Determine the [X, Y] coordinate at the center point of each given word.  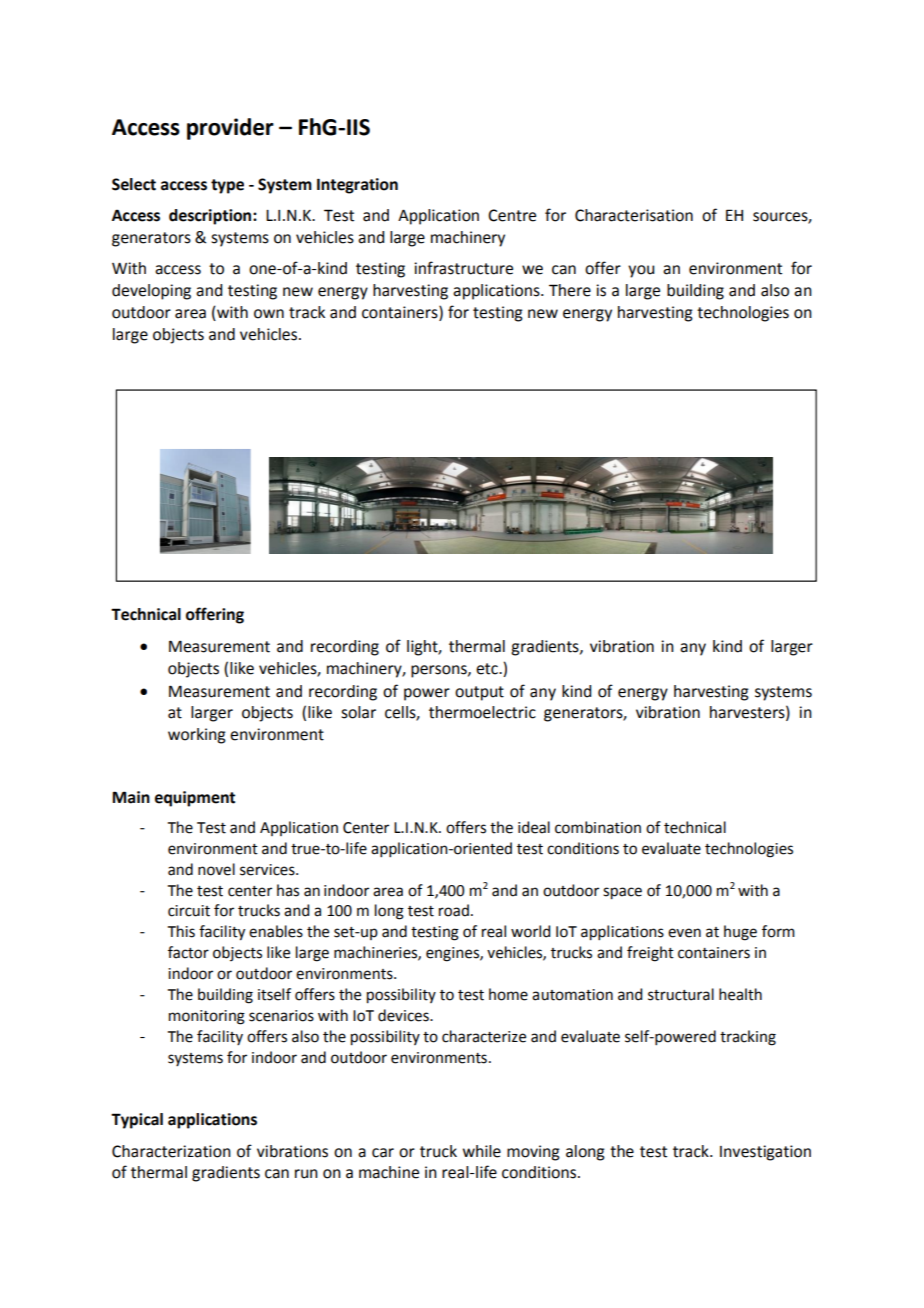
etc [488, 669]
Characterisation [634, 215]
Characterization [171, 1151]
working [197, 736]
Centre [512, 215]
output [479, 693]
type [227, 186]
